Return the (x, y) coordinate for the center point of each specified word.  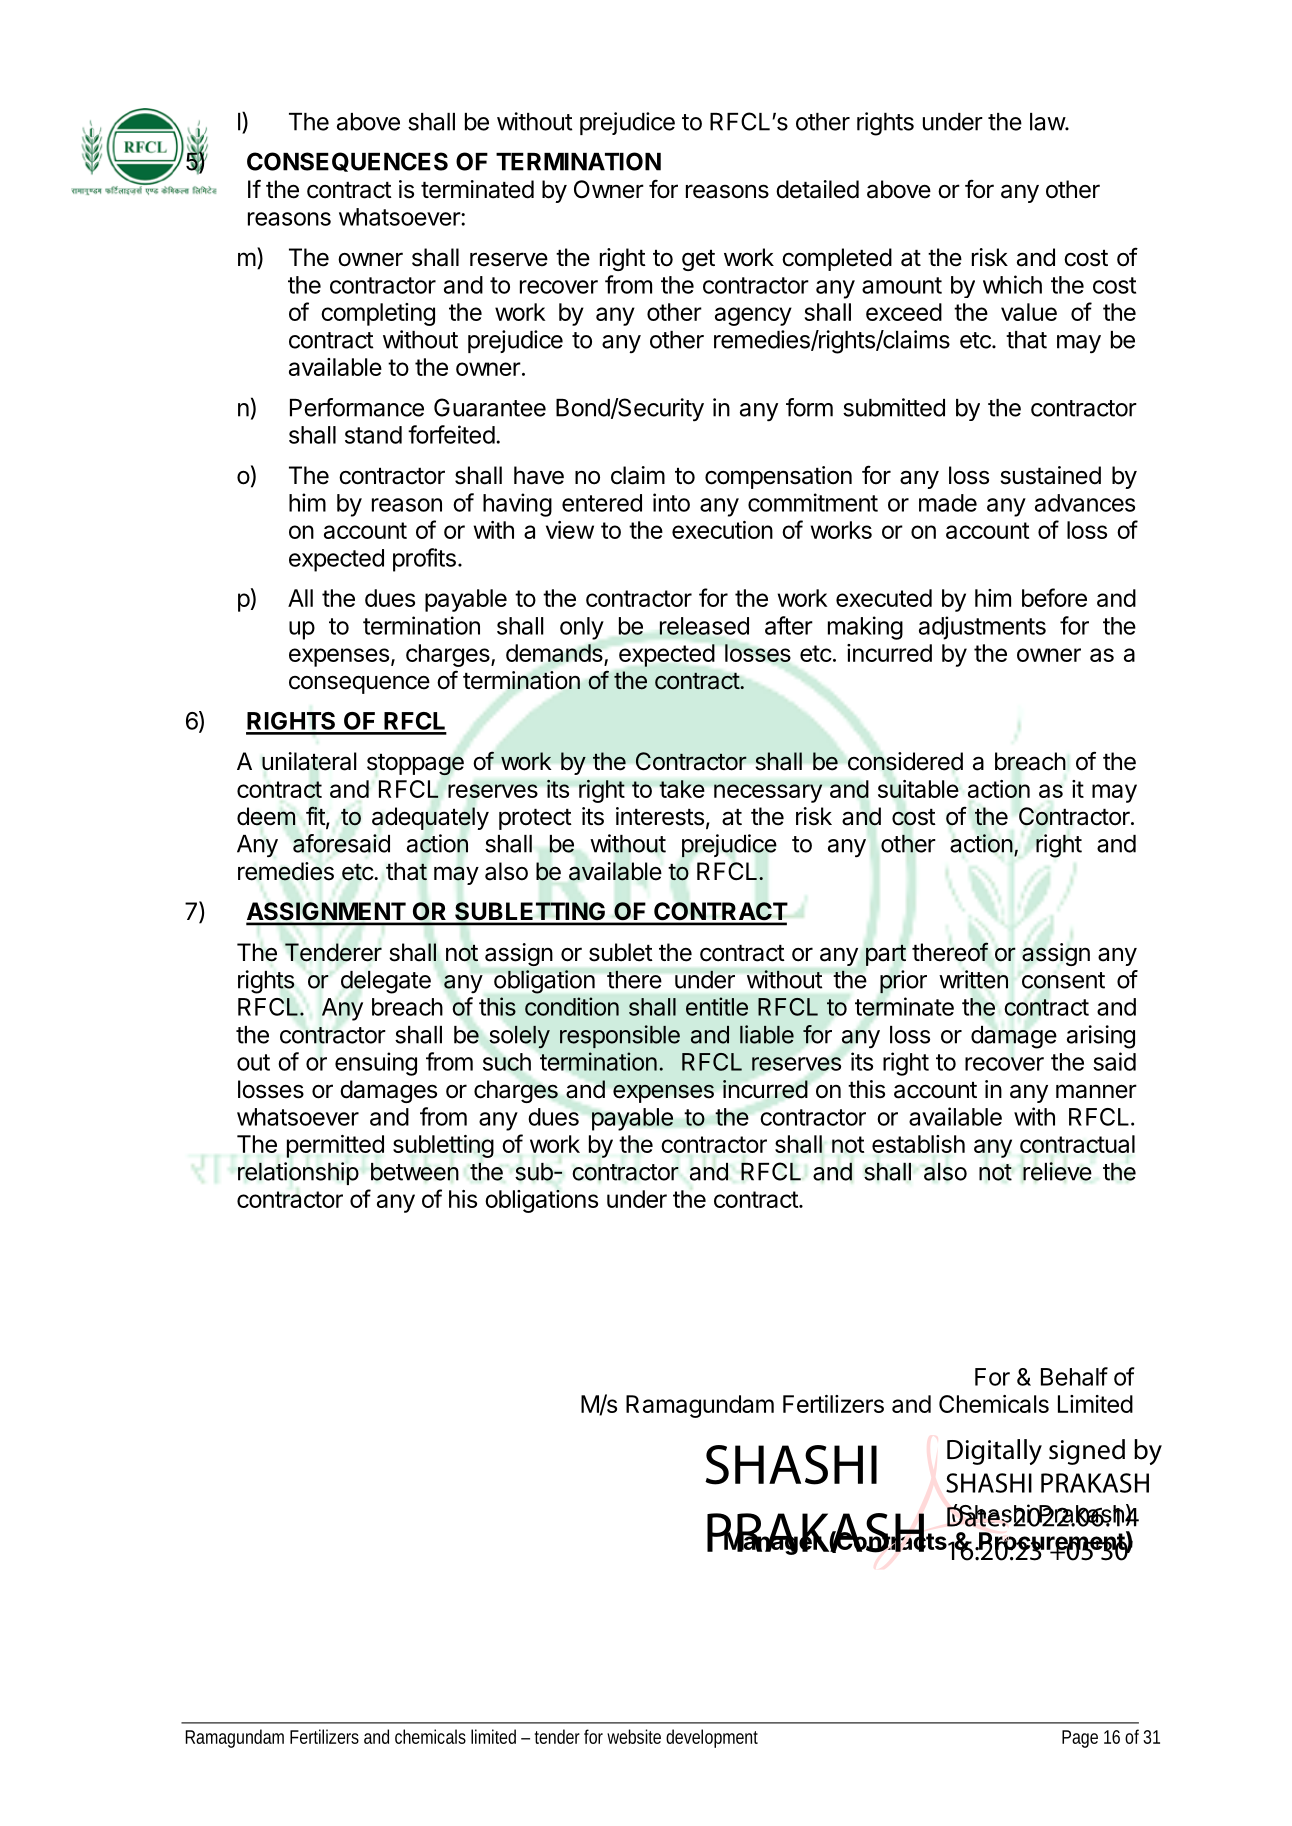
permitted (335, 1146)
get (698, 260)
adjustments (982, 628)
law (1048, 122)
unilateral (309, 761)
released (704, 626)
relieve (1057, 1171)
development (712, 1738)
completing (378, 314)
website (634, 1736)
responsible (620, 1036)
